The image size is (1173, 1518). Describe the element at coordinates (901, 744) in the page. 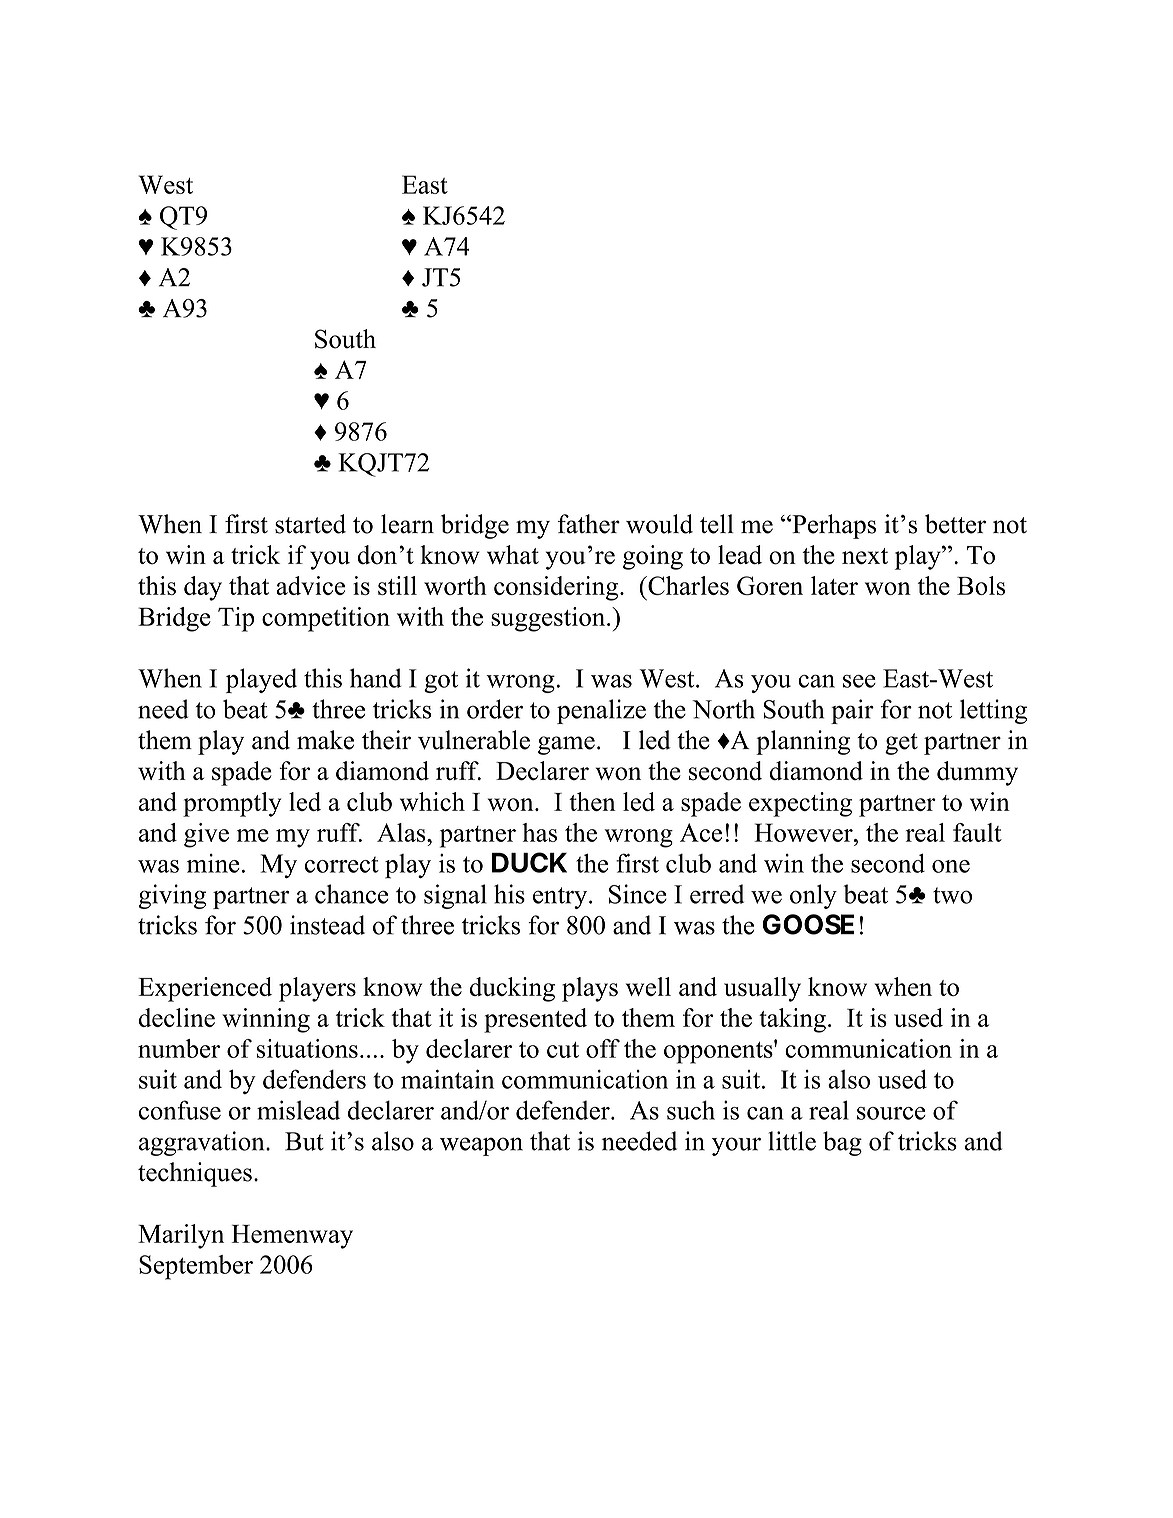

I see `get` at that location.
